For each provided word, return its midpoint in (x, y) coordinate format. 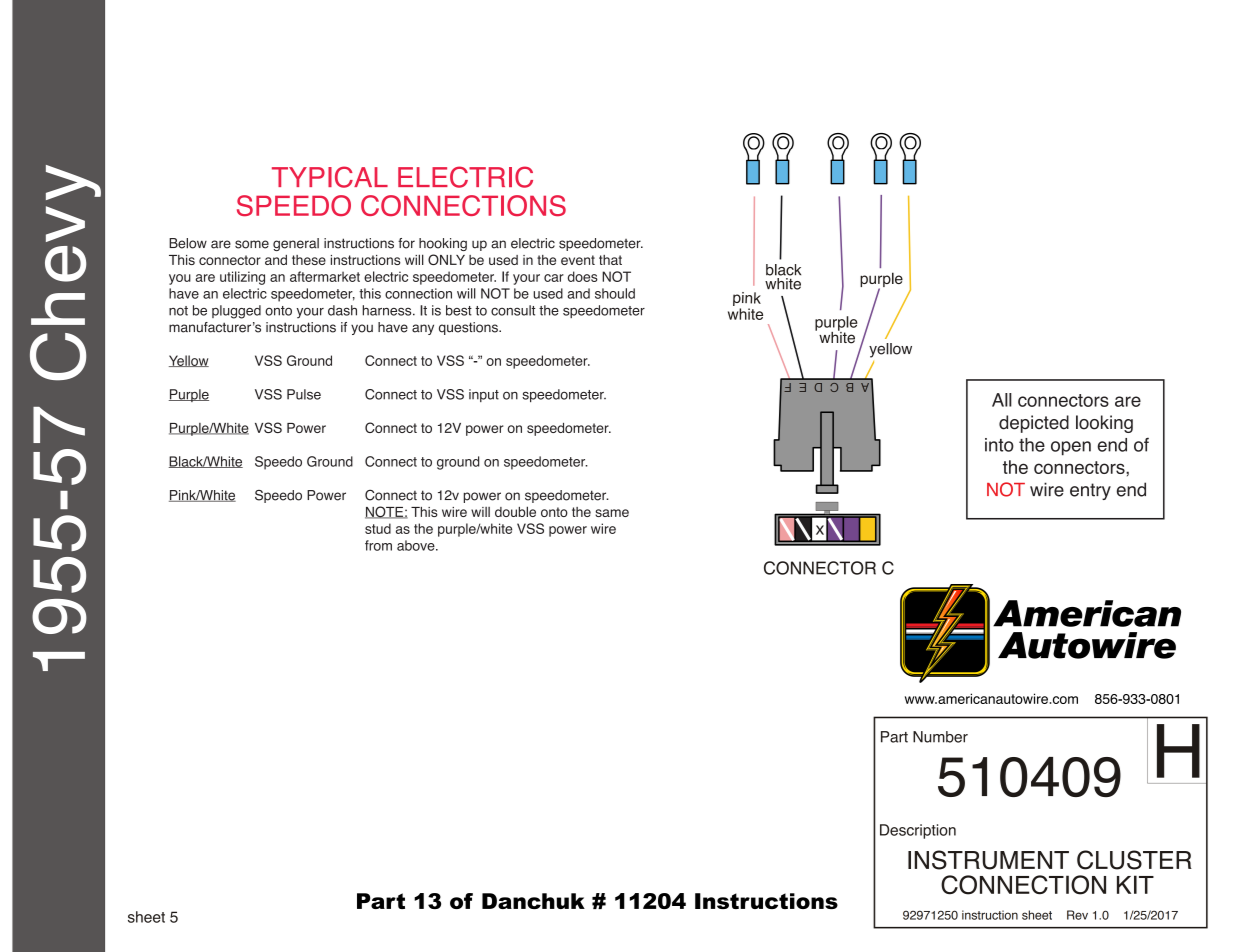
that (610, 260)
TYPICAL (330, 177)
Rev (1077, 915)
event (578, 260)
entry (1090, 491)
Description (918, 831)
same (612, 513)
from (378, 545)
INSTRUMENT (988, 860)
